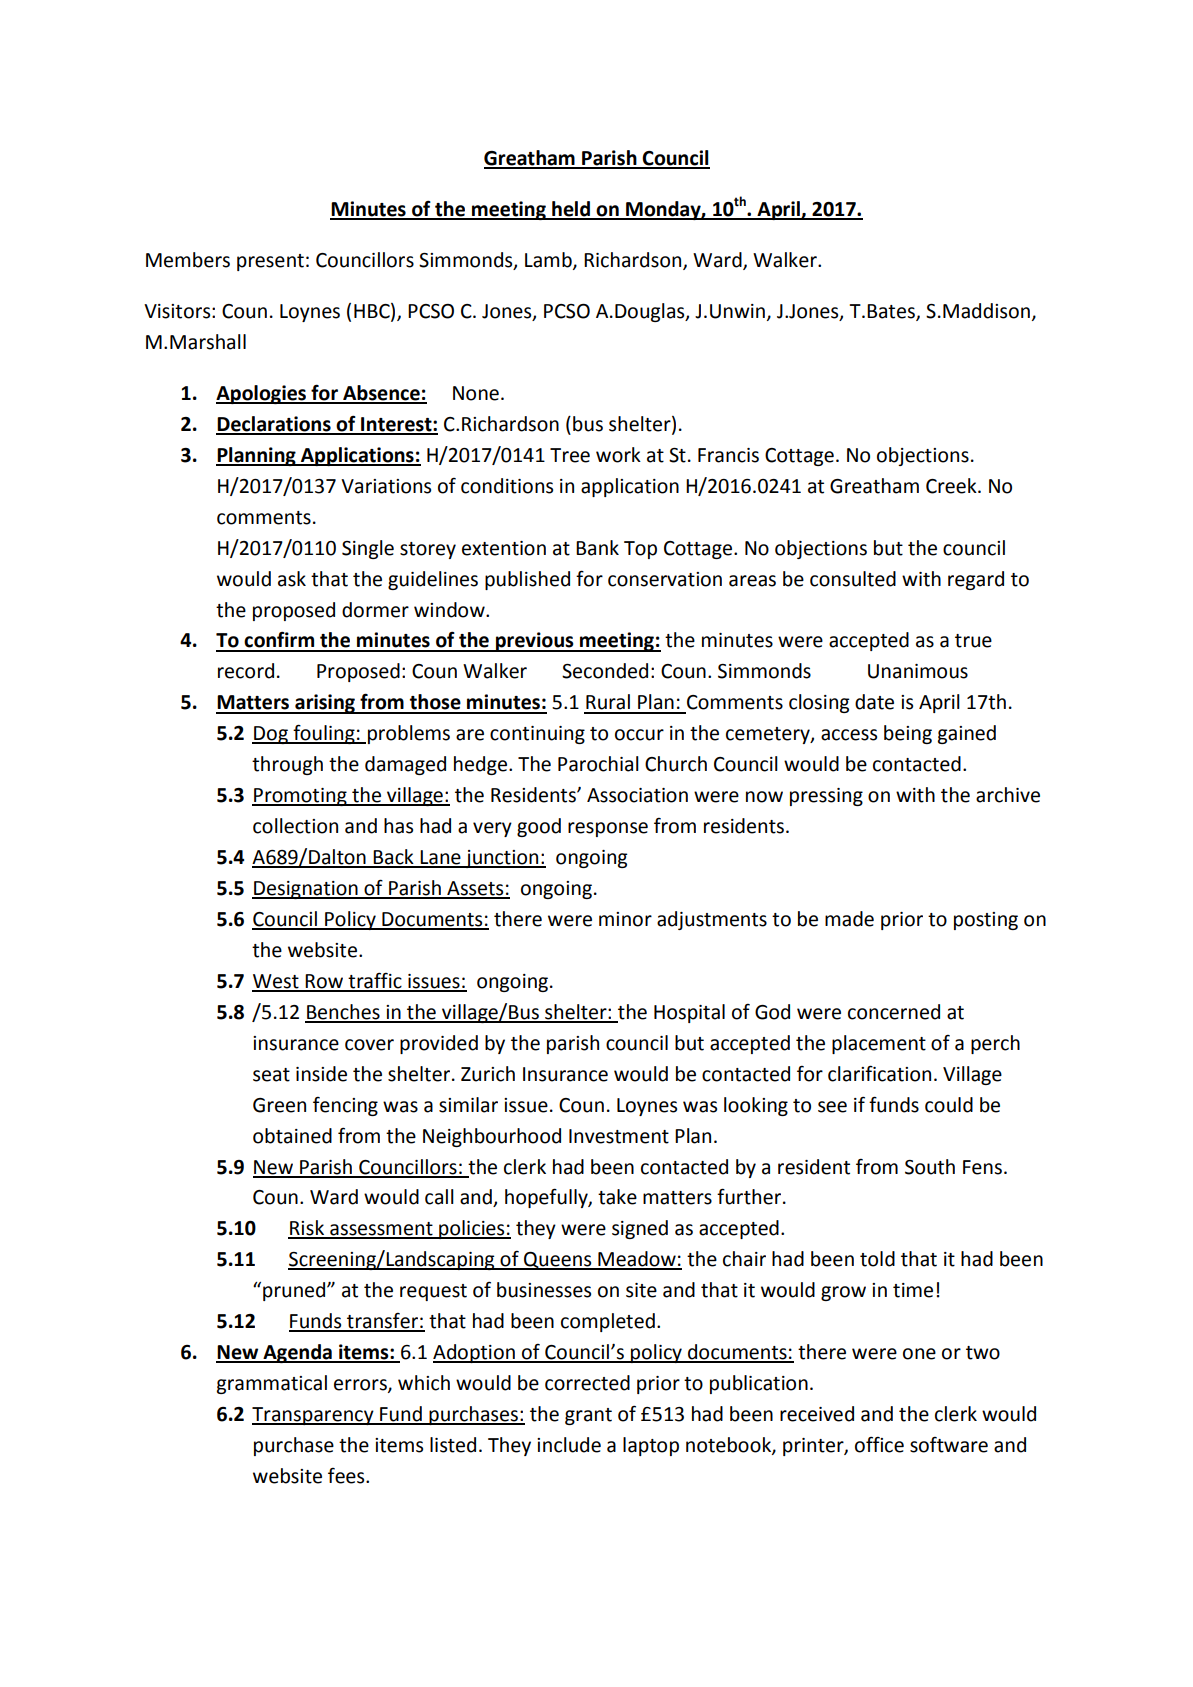 This screenshot has height=1687, width=1193. What do you see at coordinates (588, 1416) in the screenshot?
I see `grant` at bounding box center [588, 1416].
